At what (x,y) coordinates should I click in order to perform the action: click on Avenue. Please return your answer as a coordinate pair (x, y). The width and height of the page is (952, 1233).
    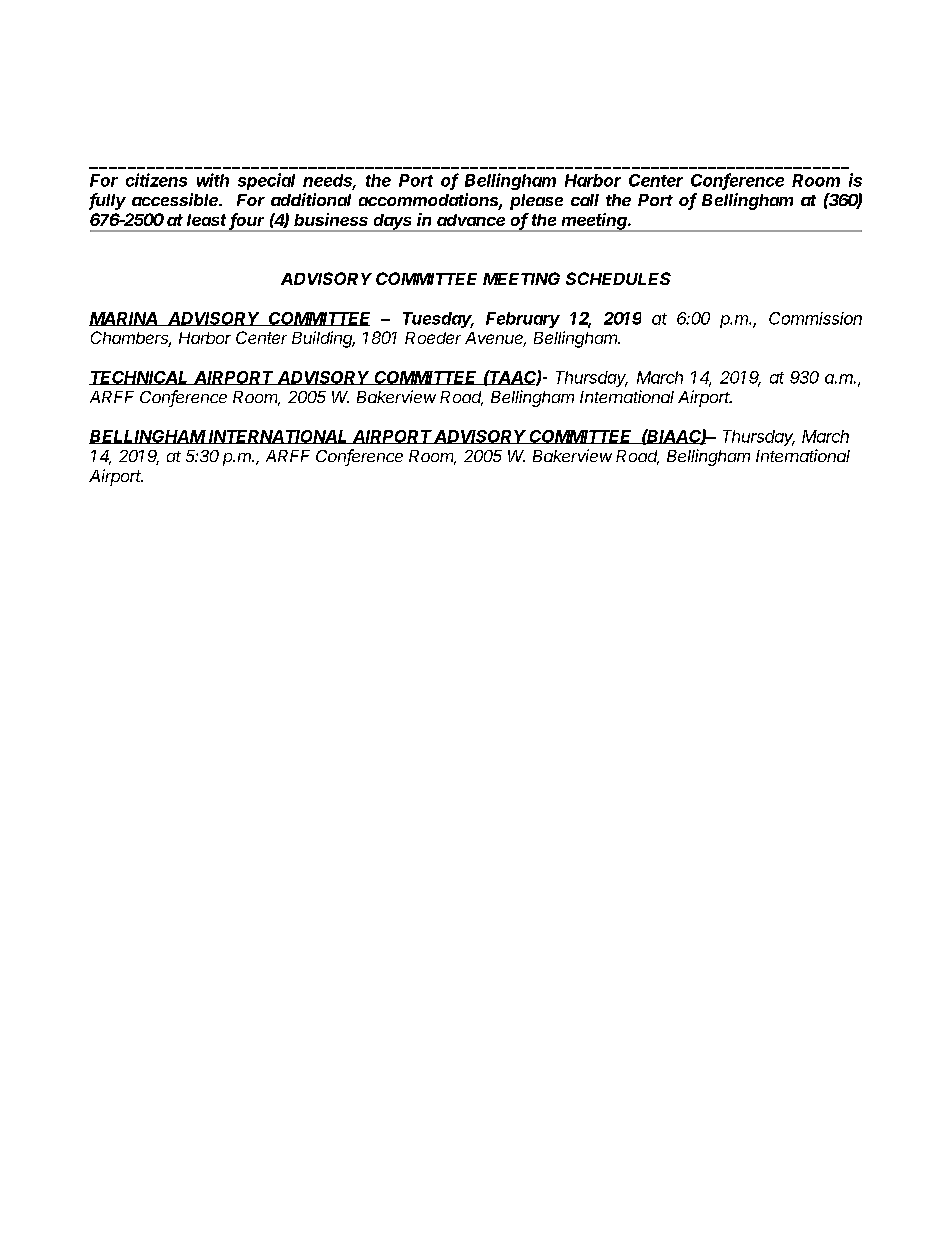
    Looking at the image, I should click on (495, 339).
